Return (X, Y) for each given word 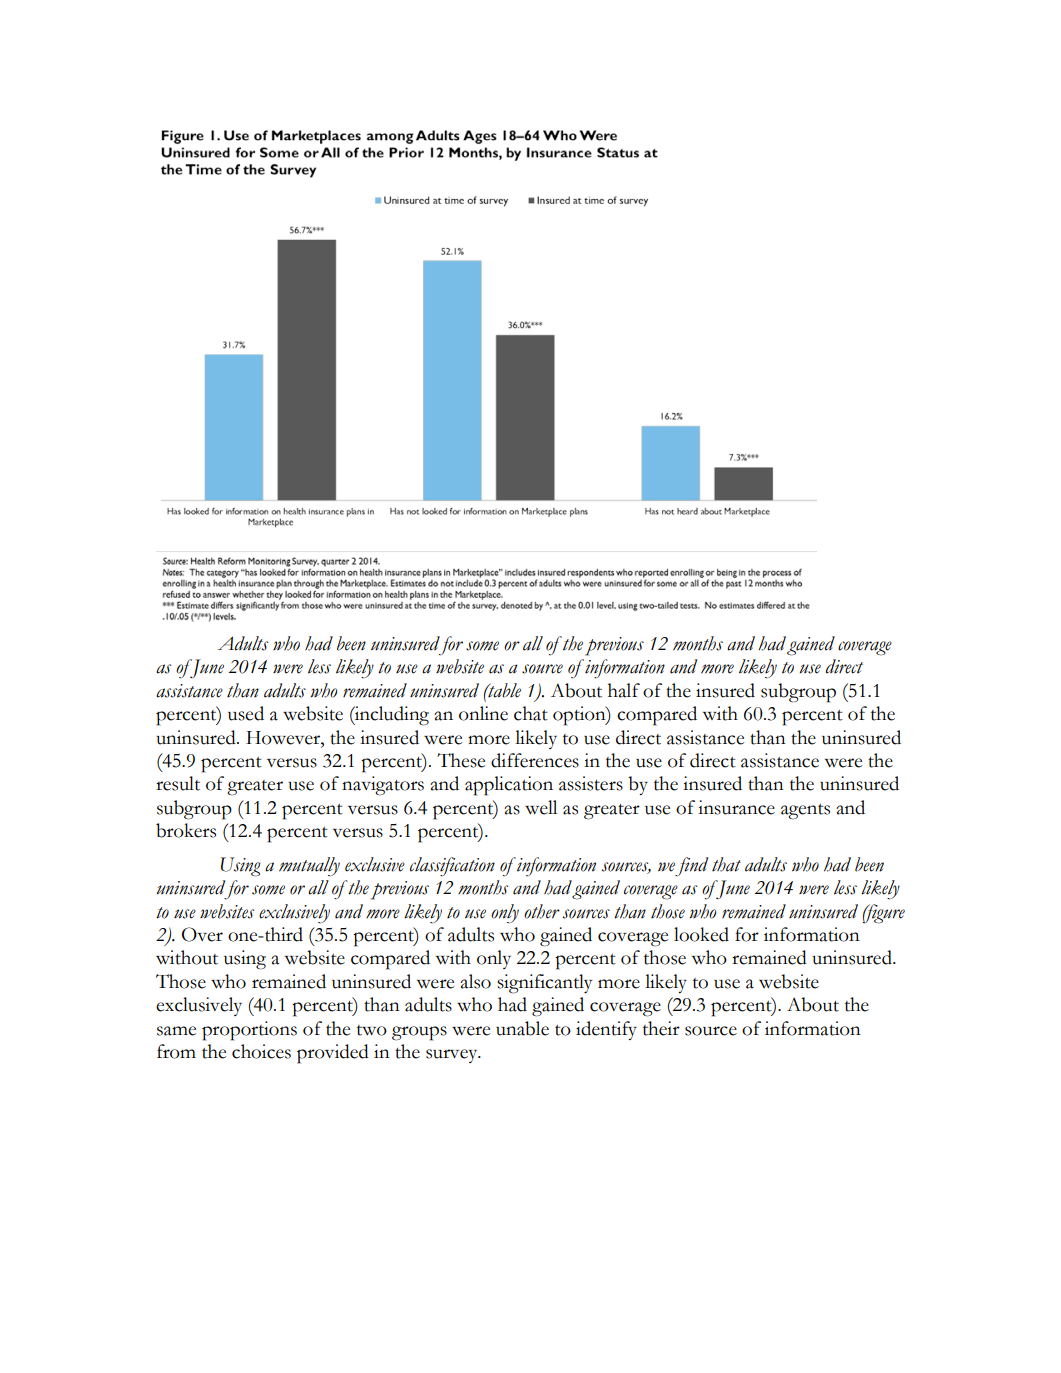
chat (531, 713)
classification (452, 866)
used (246, 713)
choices (261, 1051)
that (726, 864)
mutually (309, 867)
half (624, 690)
